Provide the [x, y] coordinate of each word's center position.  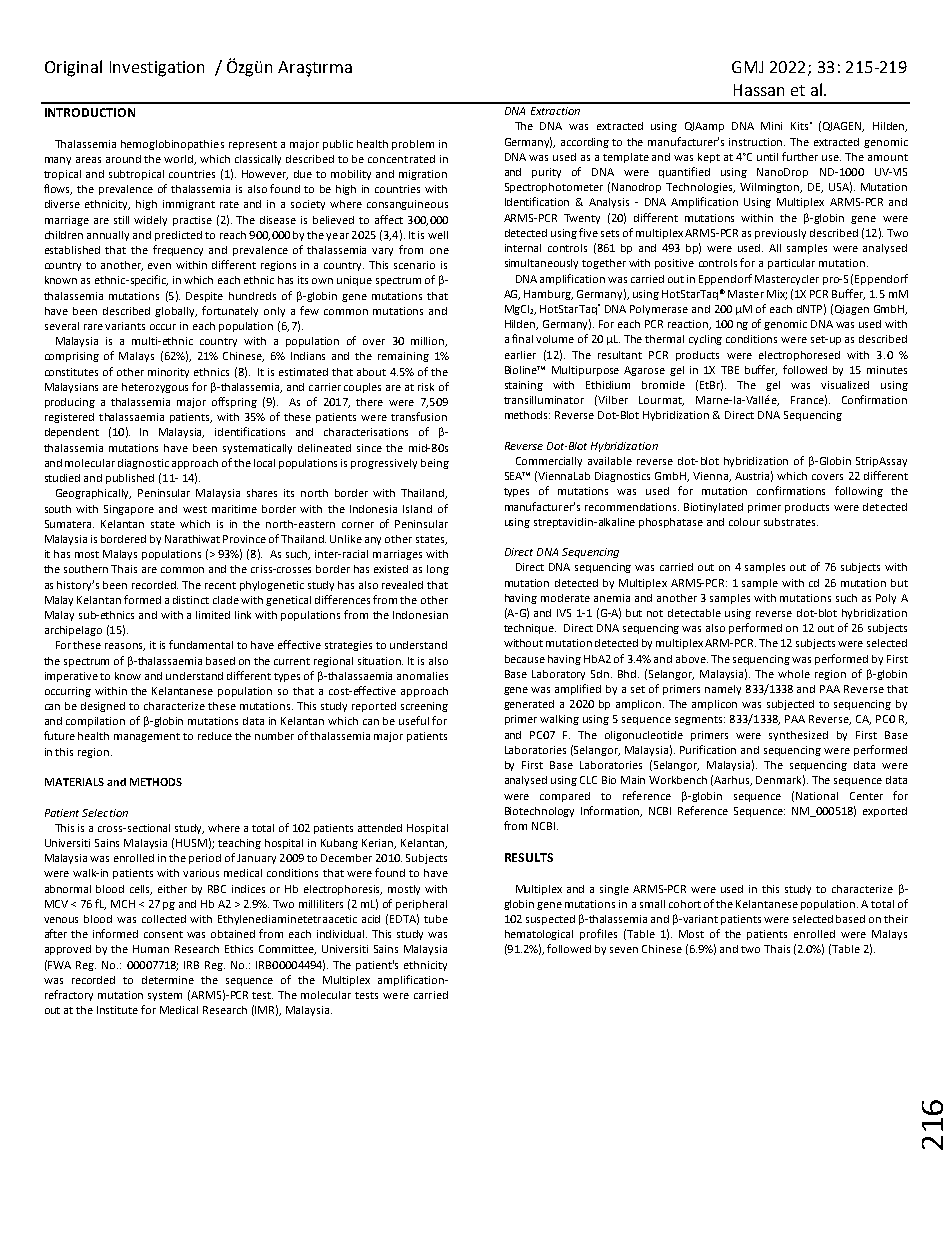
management [147, 737]
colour [744, 522]
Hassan [759, 90]
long [438, 570]
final [522, 338]
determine [168, 980]
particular [791, 264]
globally [176, 312]
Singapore [129, 510]
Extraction [555, 111]
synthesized [798, 736]
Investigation [157, 69]
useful [414, 720]
